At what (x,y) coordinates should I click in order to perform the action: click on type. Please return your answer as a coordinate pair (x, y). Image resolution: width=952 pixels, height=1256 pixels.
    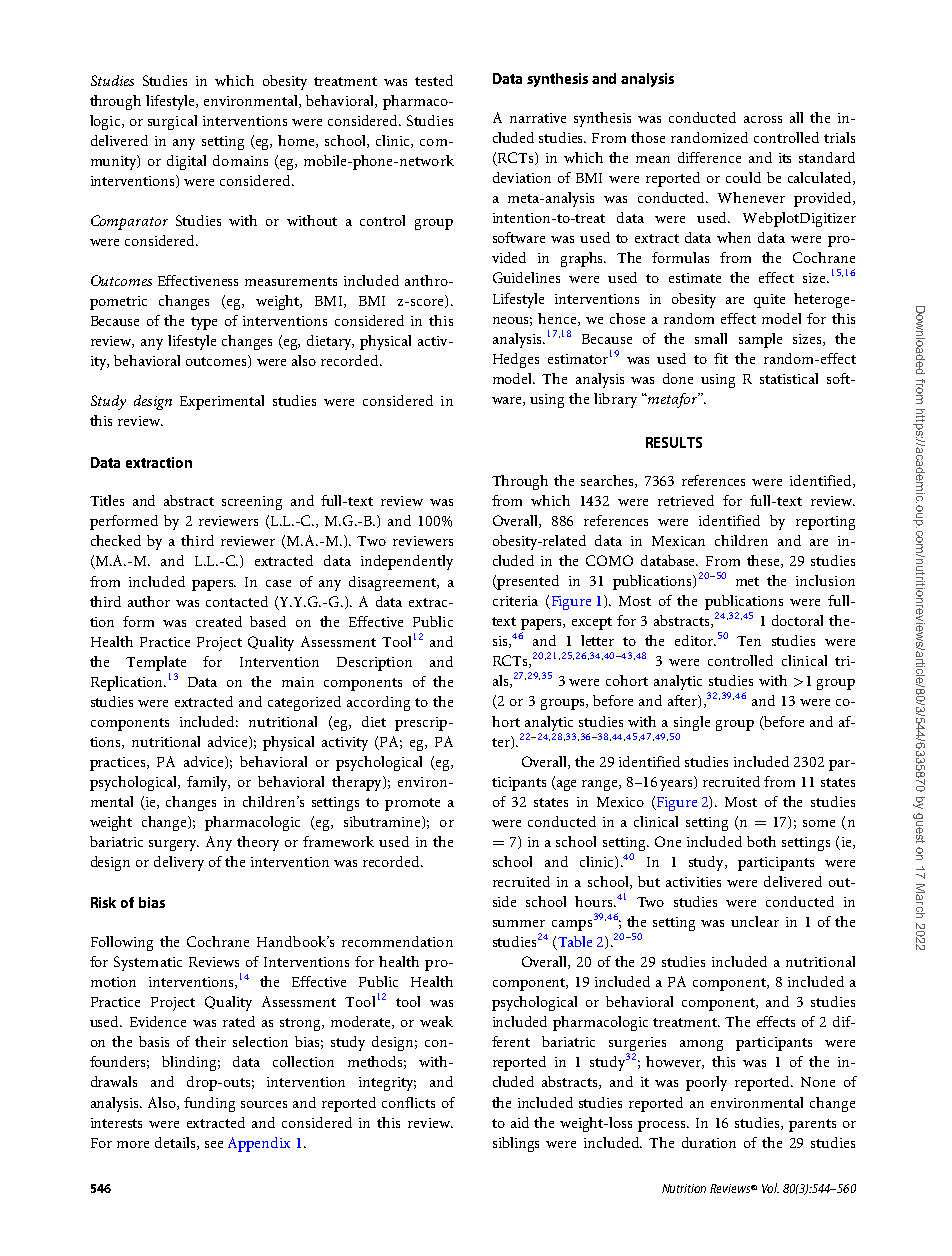
    Looking at the image, I should click on (204, 323).
